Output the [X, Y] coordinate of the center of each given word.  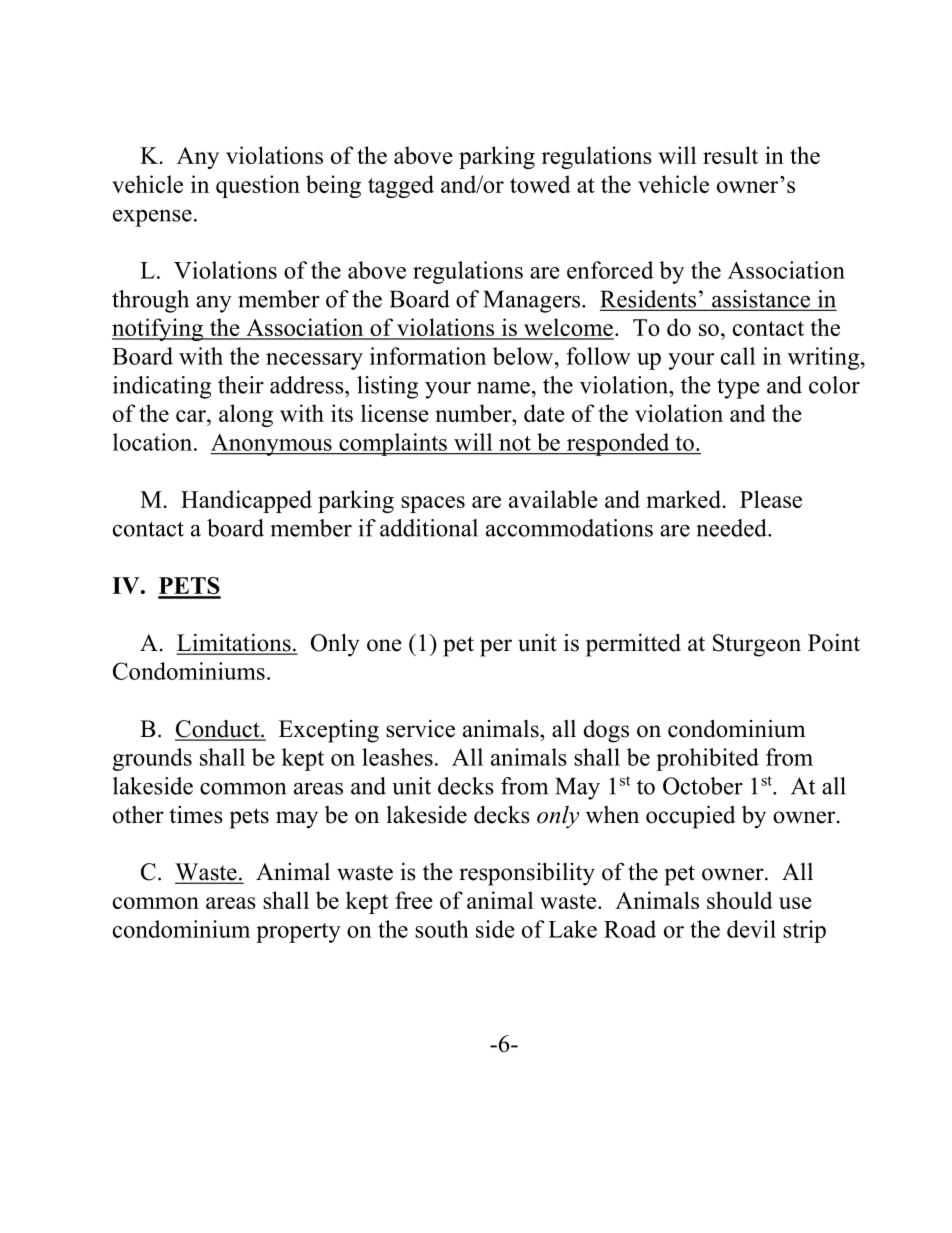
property [298, 933]
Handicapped [246, 501]
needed [732, 528]
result [730, 155]
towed [540, 184]
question [258, 186]
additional [429, 528]
